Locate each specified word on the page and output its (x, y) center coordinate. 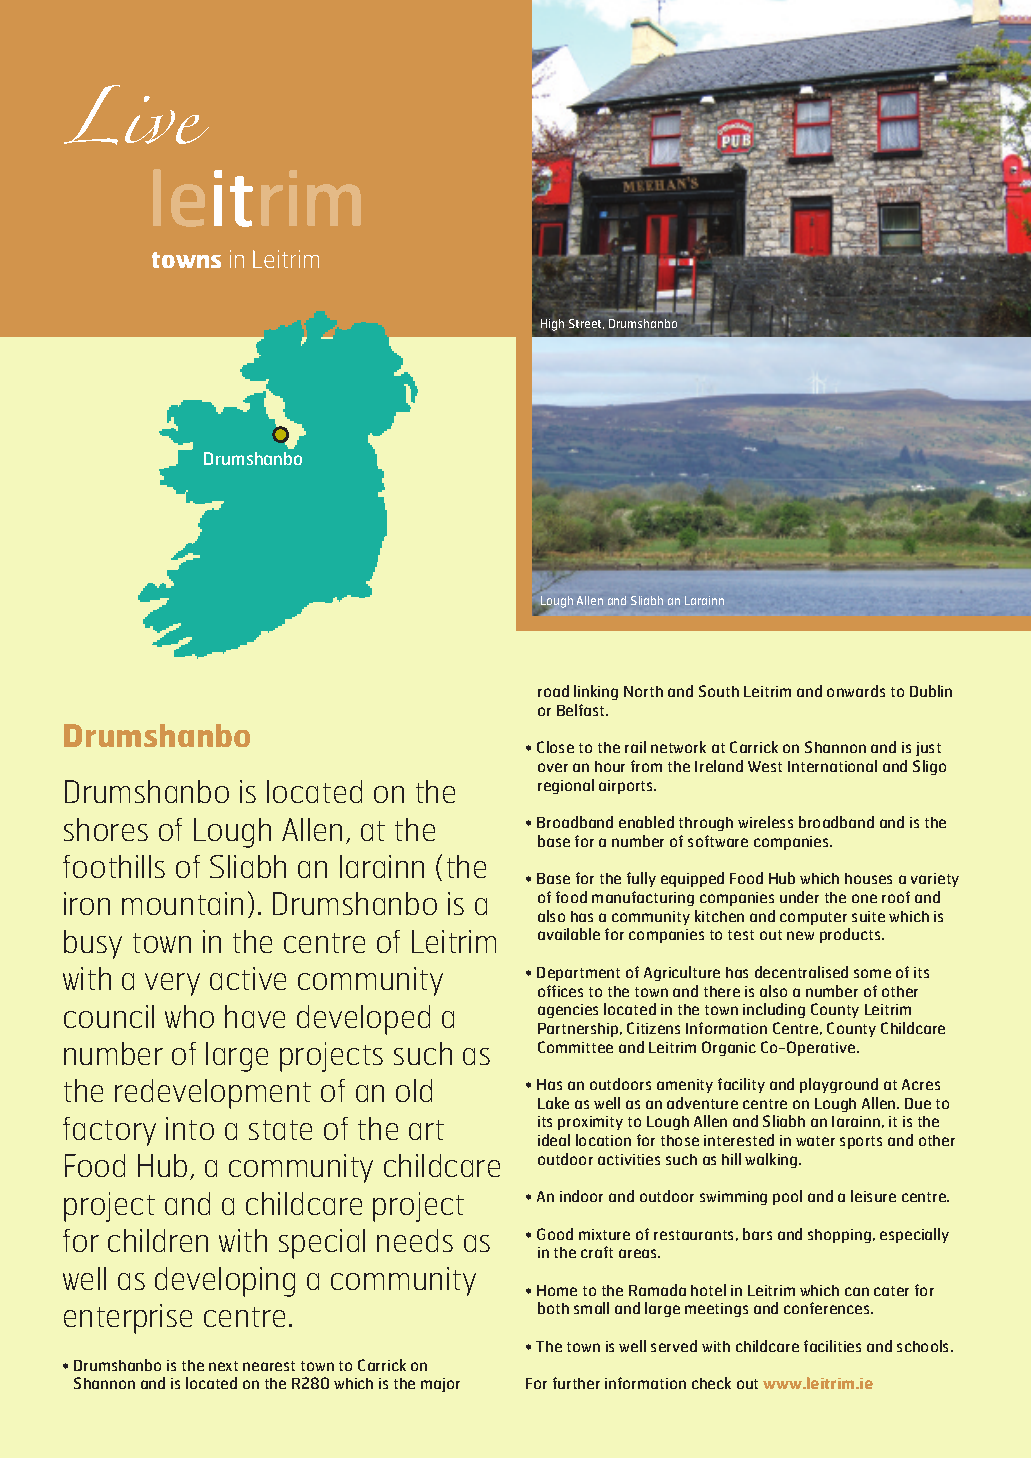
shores (106, 829)
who (189, 1016)
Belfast (582, 710)
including (774, 1010)
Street (586, 324)
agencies (568, 1011)
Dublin (931, 691)
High (552, 325)
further (576, 1383)
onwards (856, 691)
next (223, 1366)
